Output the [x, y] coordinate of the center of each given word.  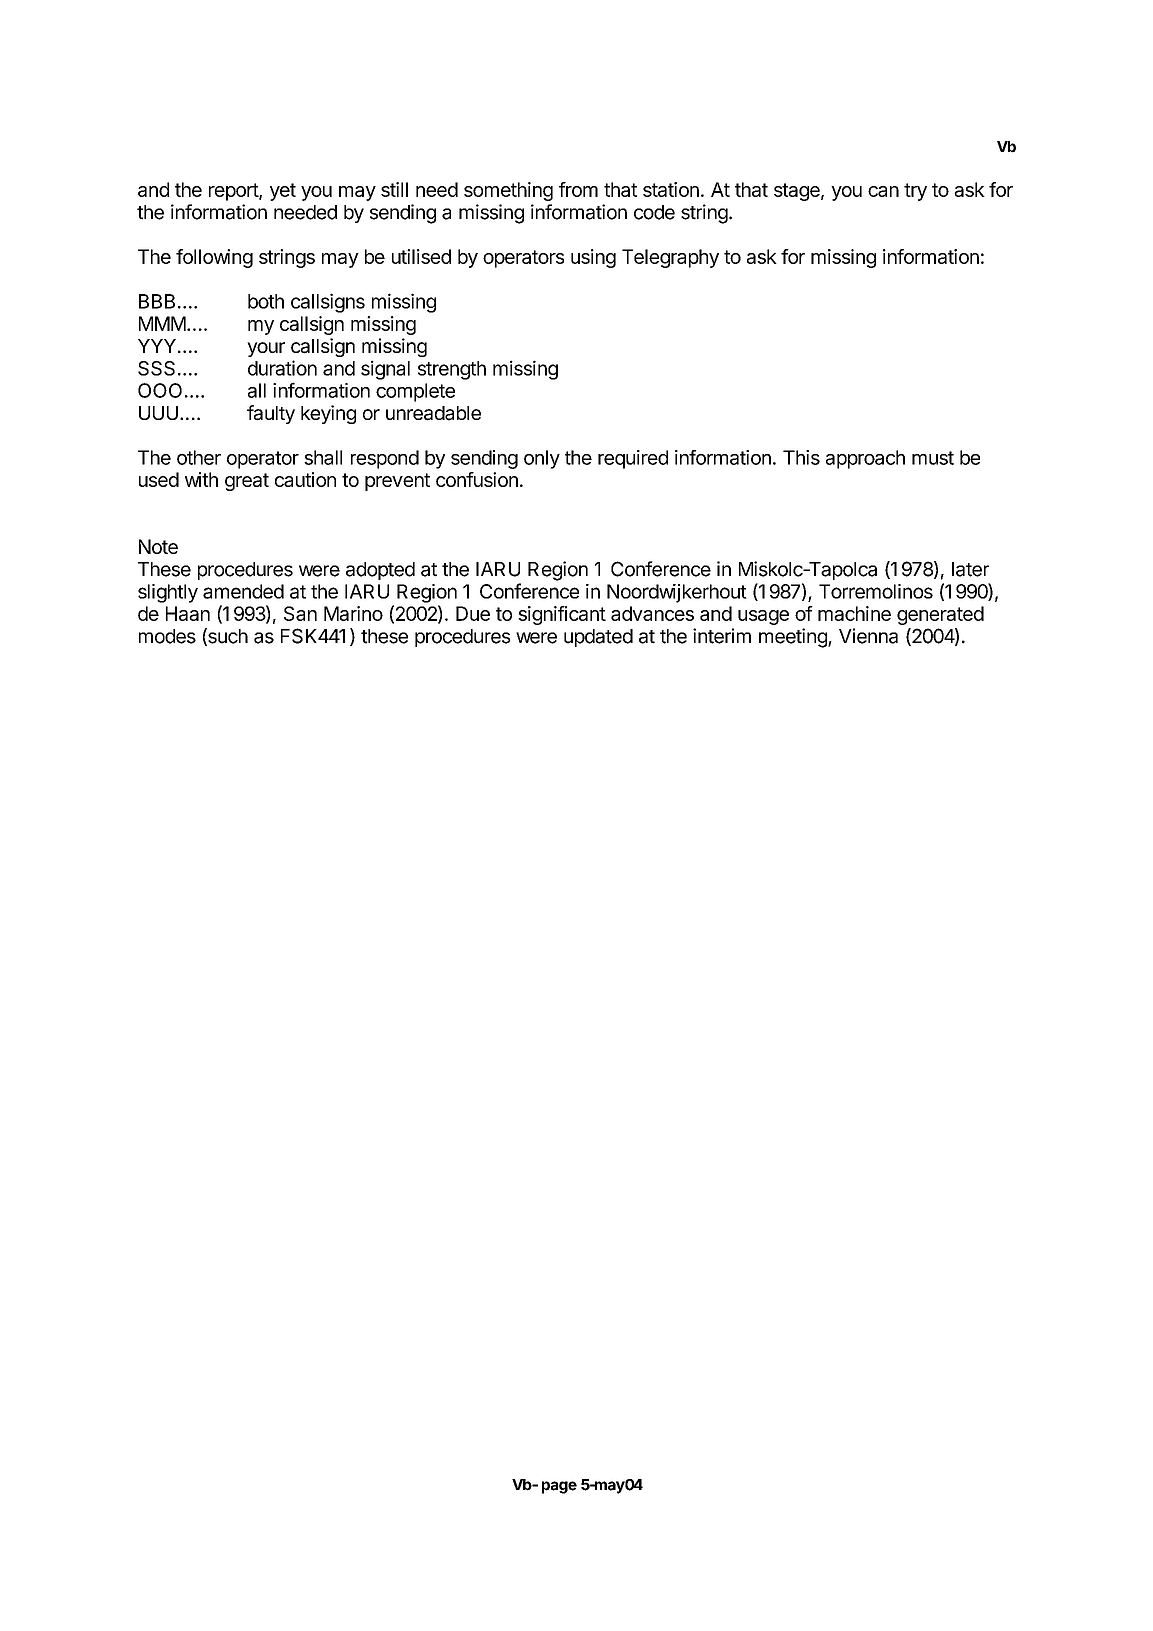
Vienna [868, 636]
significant [562, 615]
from [578, 189]
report [234, 192]
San [300, 613]
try [915, 192]
